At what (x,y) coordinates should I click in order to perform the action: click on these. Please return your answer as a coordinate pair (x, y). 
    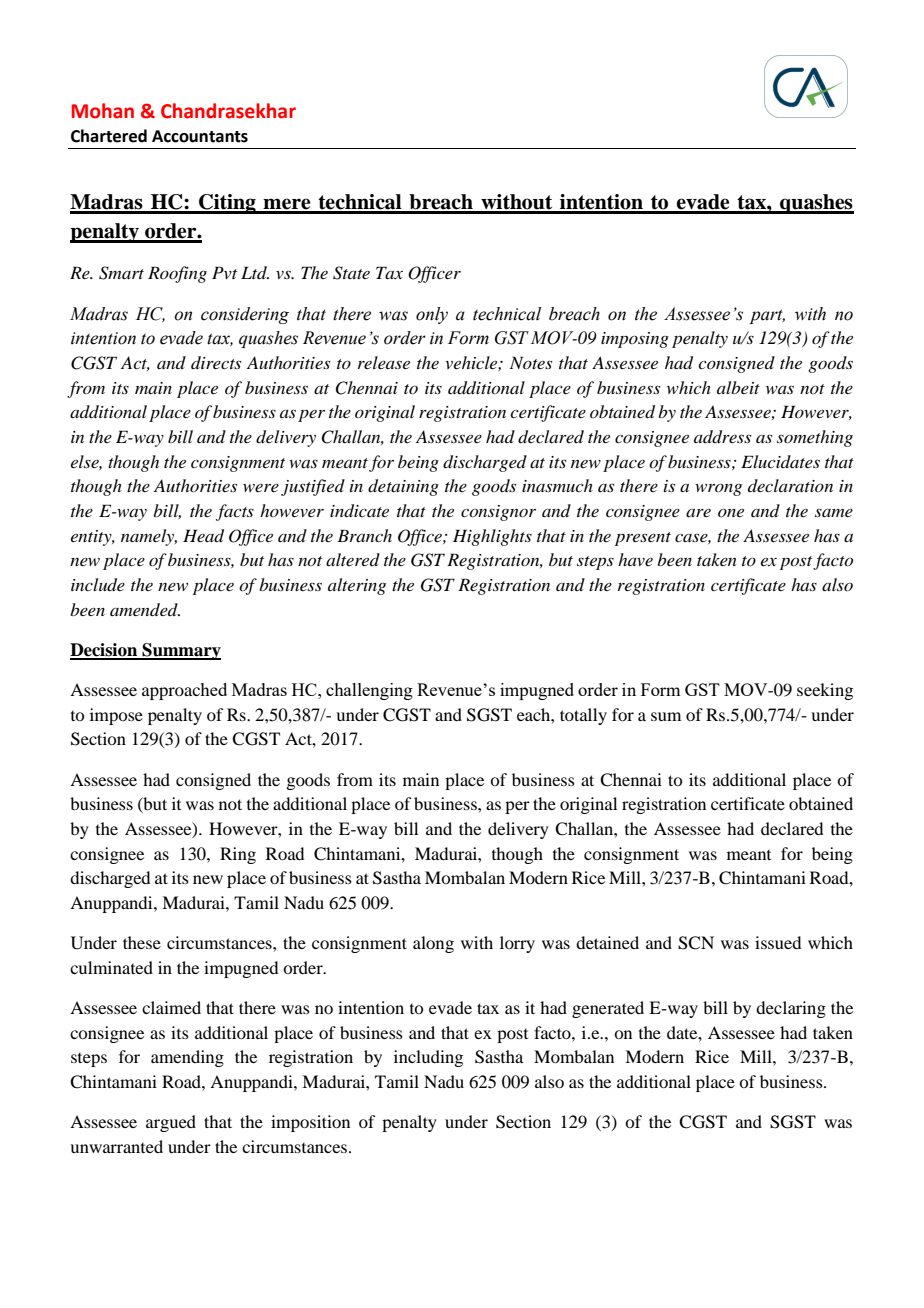
    Looking at the image, I should click on (142, 942).
